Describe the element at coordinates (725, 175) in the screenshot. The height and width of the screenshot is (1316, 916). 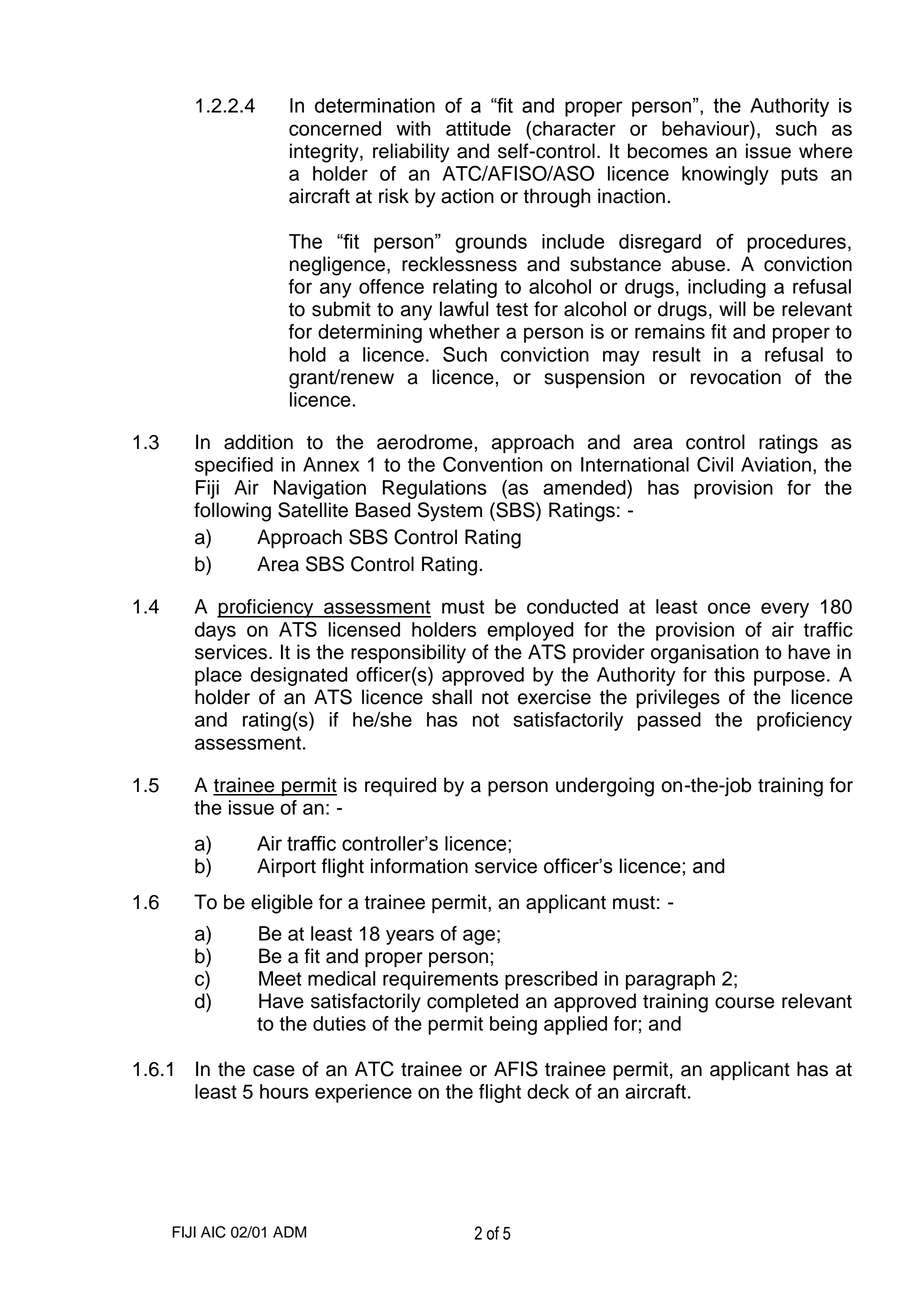
I see `knowingly` at that location.
